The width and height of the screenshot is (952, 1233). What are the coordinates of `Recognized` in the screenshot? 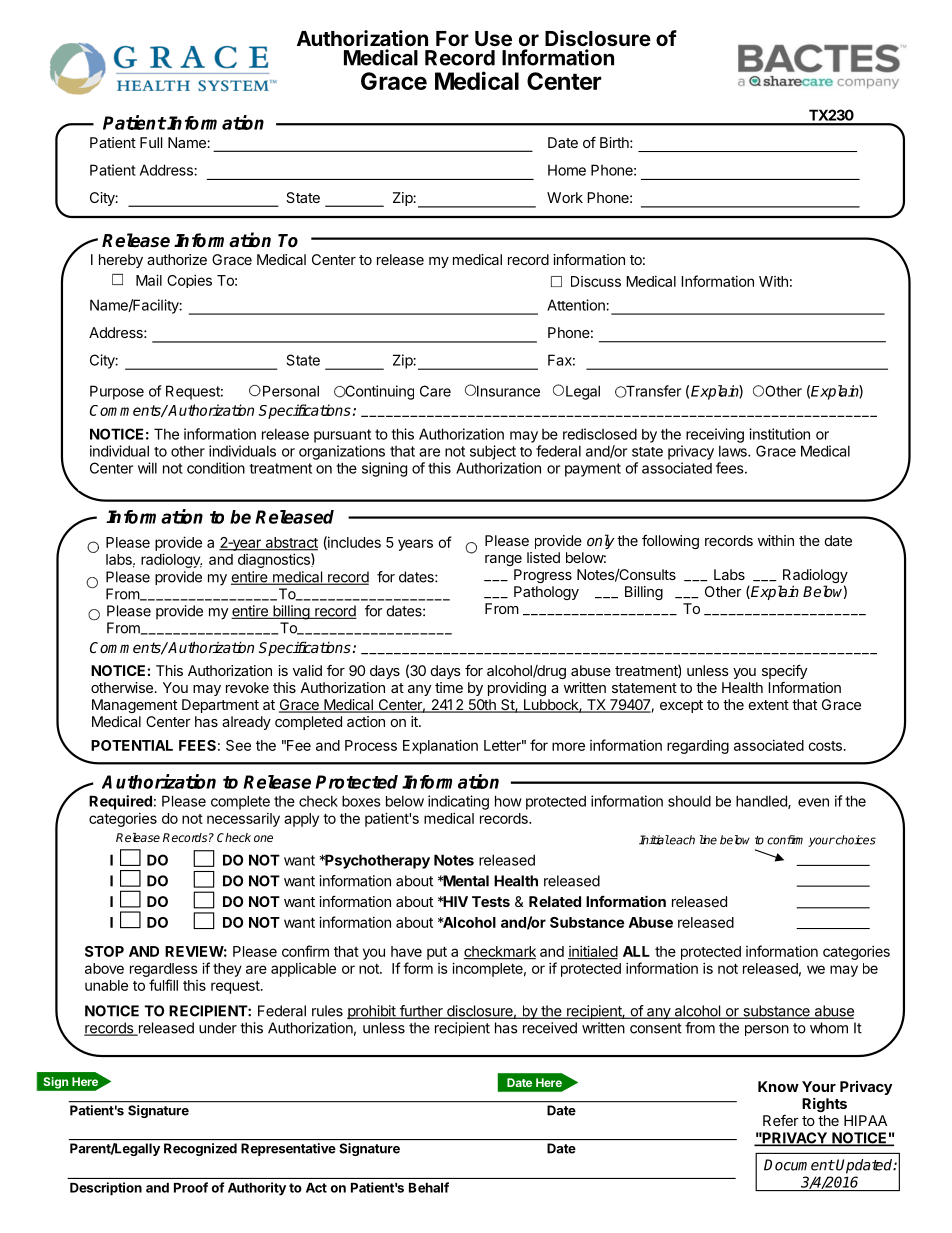 It's located at (200, 1149).
